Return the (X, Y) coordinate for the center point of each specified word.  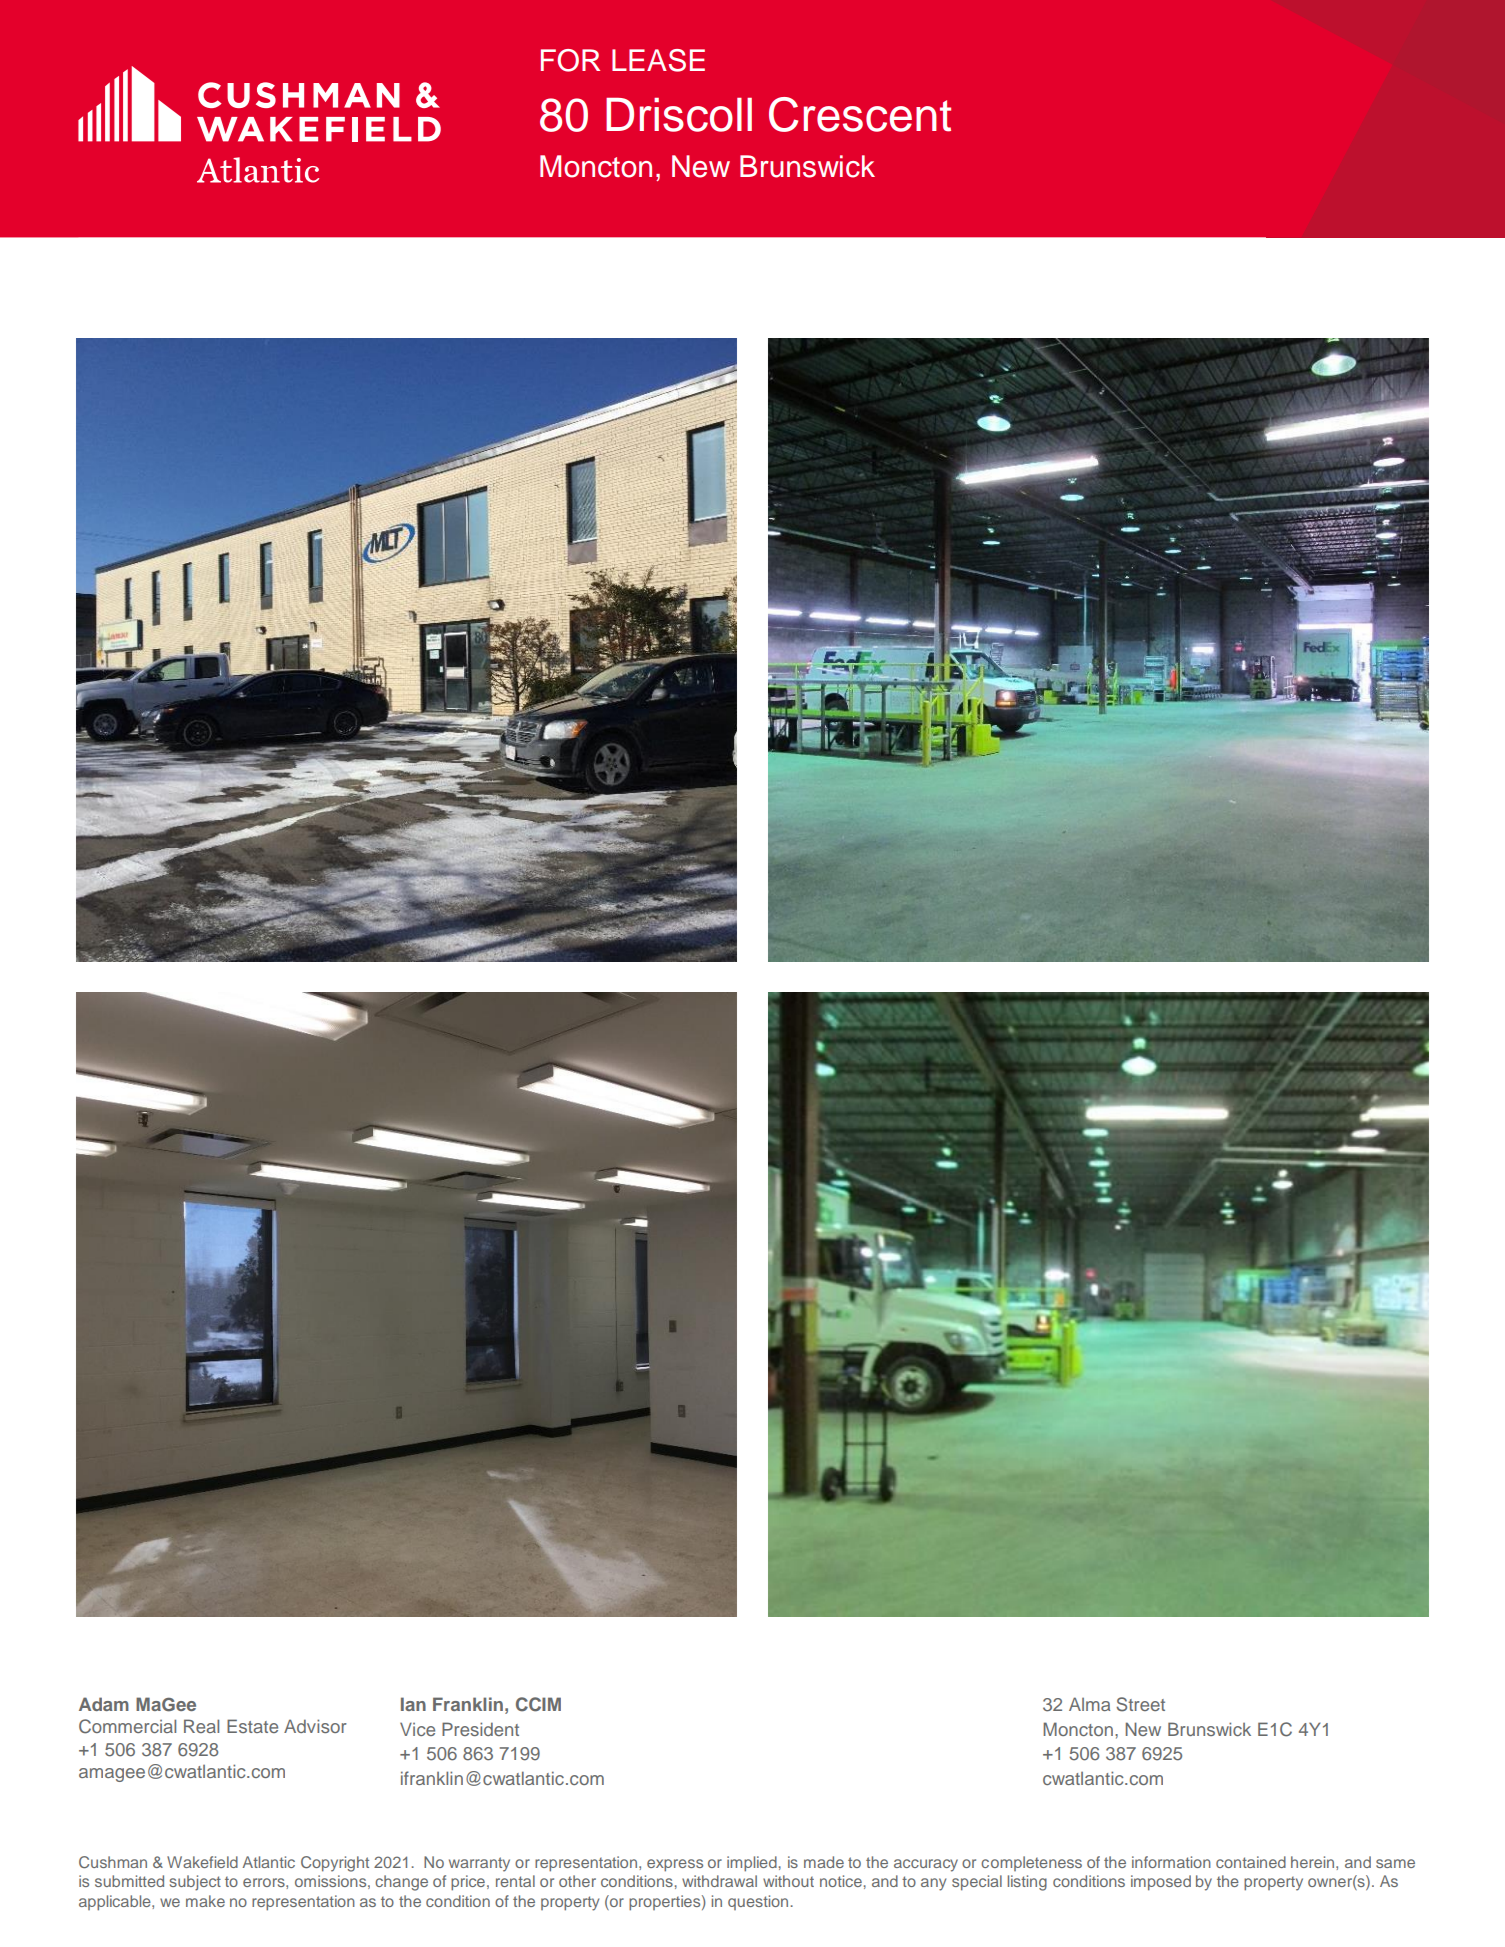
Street (1140, 1704)
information (1171, 1862)
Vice (417, 1729)
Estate (252, 1726)
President (480, 1729)
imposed (1161, 1883)
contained (1251, 1862)
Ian (413, 1704)
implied (752, 1864)
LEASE (658, 60)
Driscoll (679, 115)
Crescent (860, 114)
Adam (104, 1704)
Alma (1089, 1704)
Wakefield (202, 1862)
